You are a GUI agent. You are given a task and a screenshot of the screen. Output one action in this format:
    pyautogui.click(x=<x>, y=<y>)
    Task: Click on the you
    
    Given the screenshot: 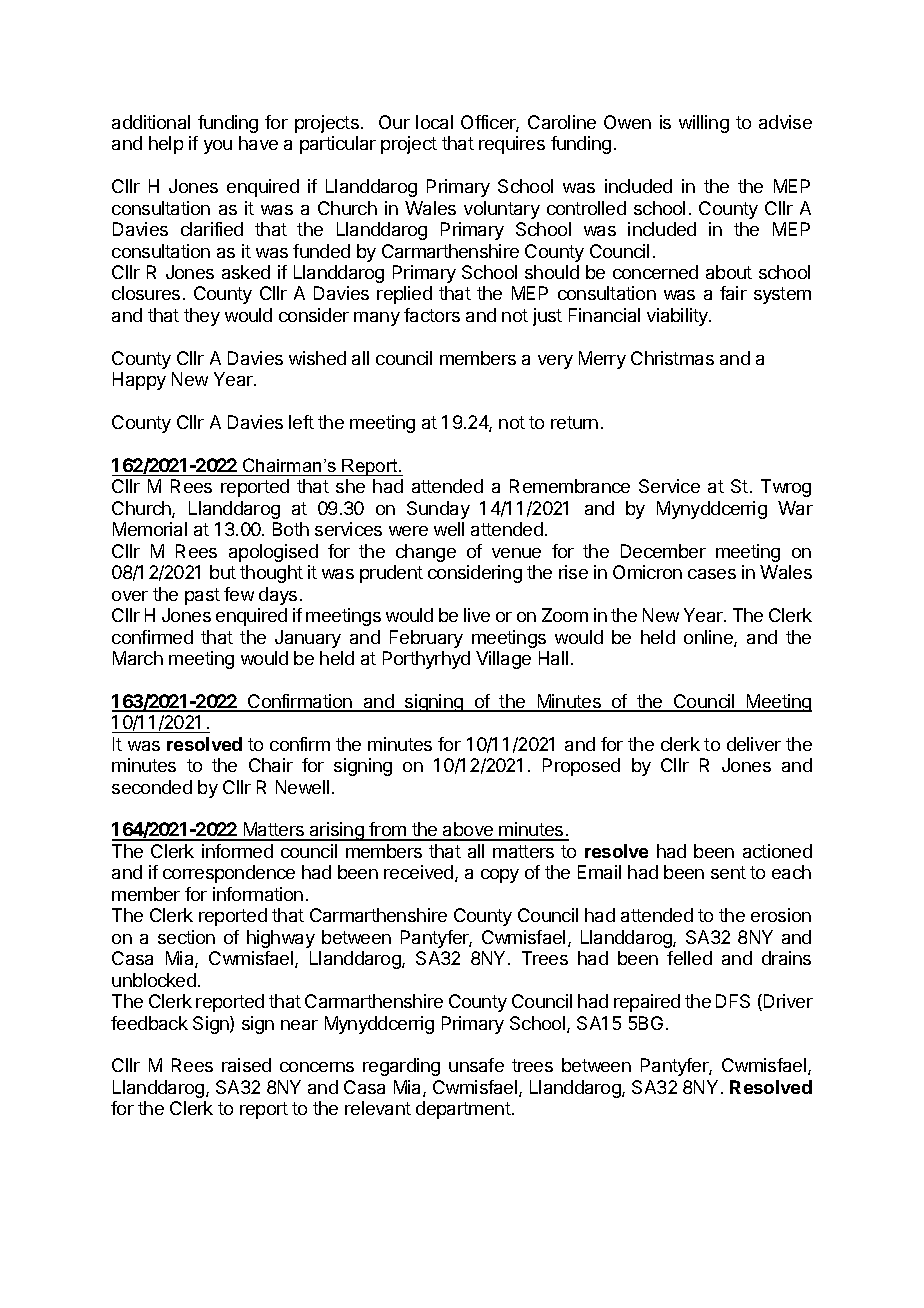 What is the action you would take?
    pyautogui.click(x=218, y=147)
